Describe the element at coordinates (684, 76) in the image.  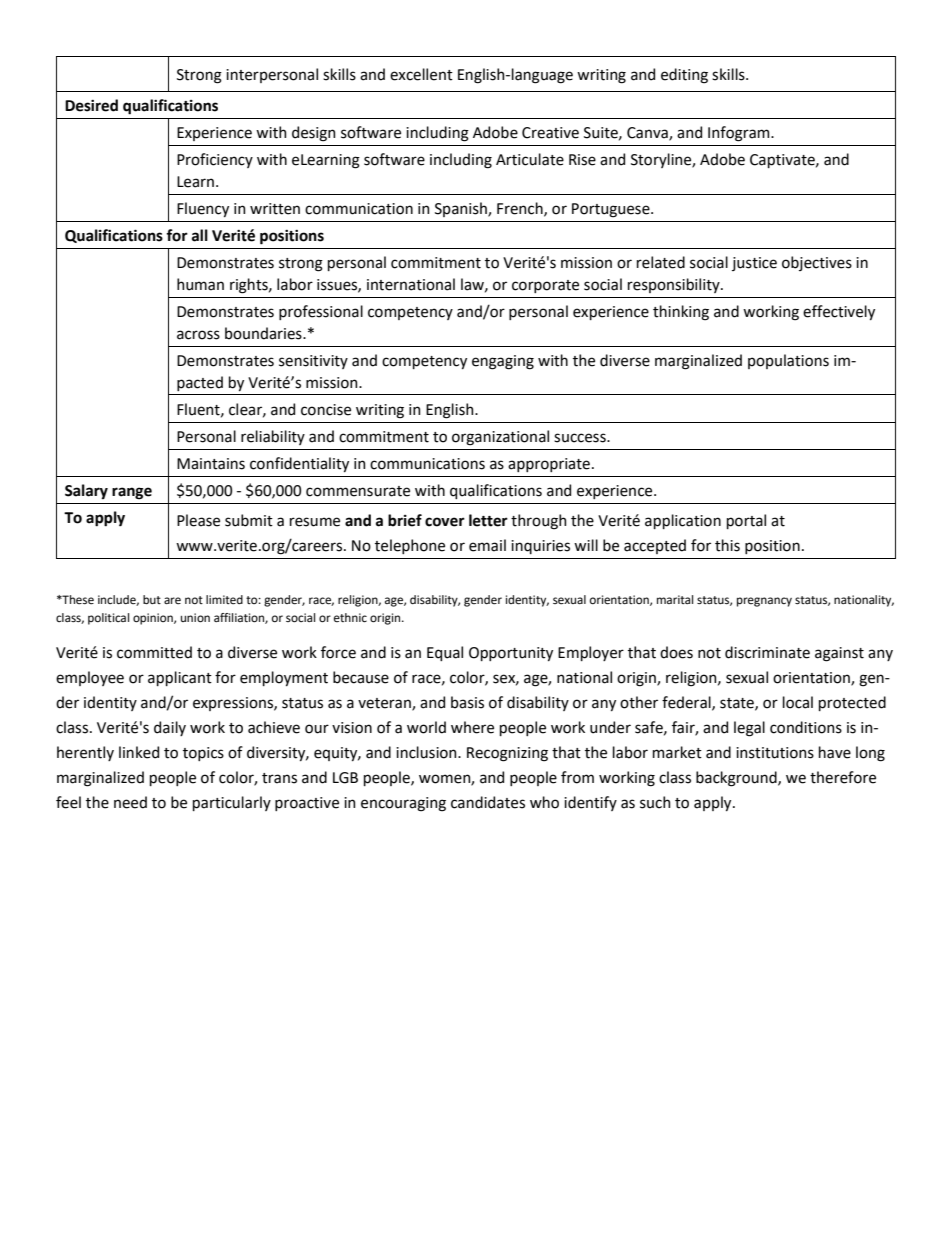
I see `editing` at that location.
